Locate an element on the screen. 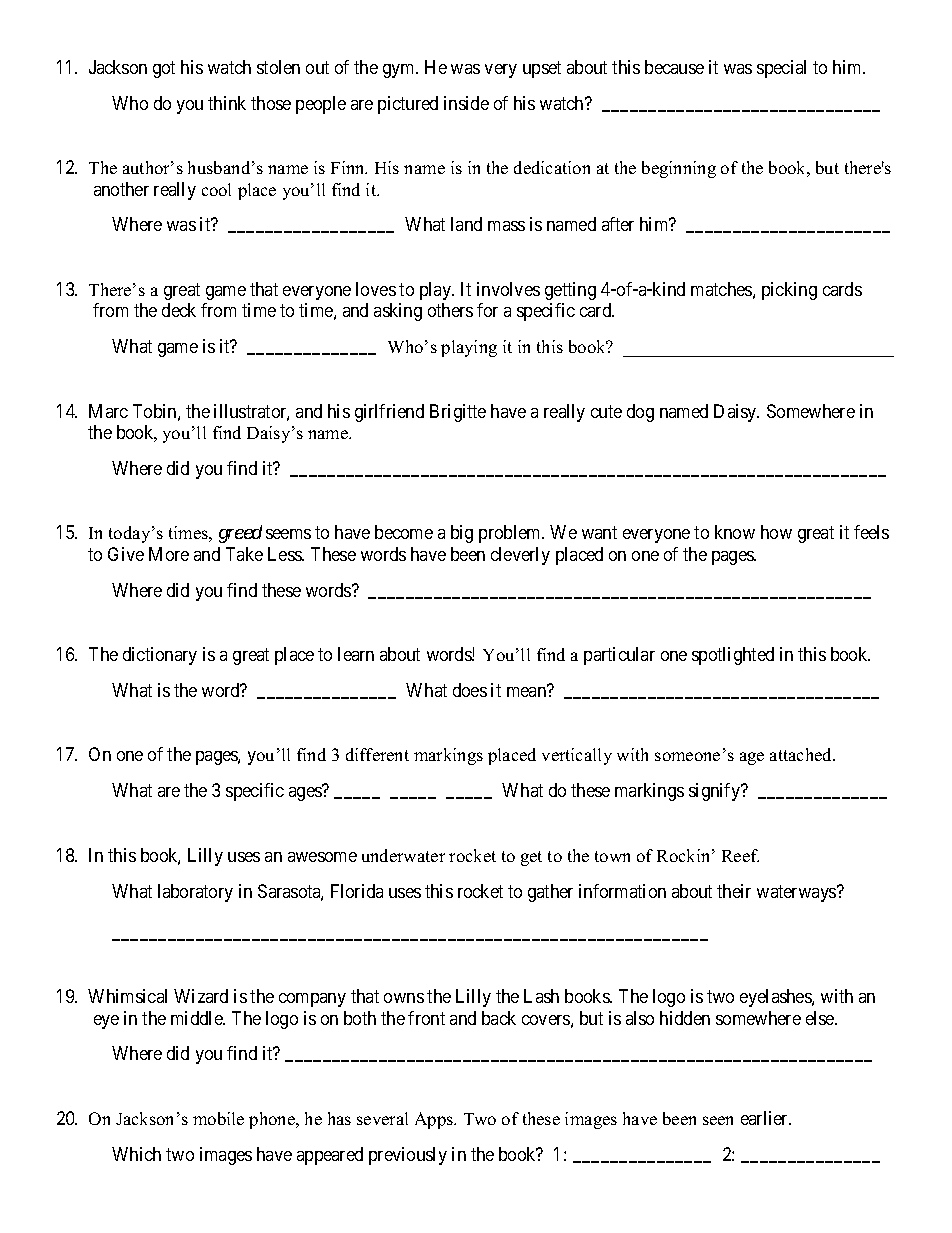 This screenshot has width=952, height=1233. Brigitte is located at coordinates (458, 413).
